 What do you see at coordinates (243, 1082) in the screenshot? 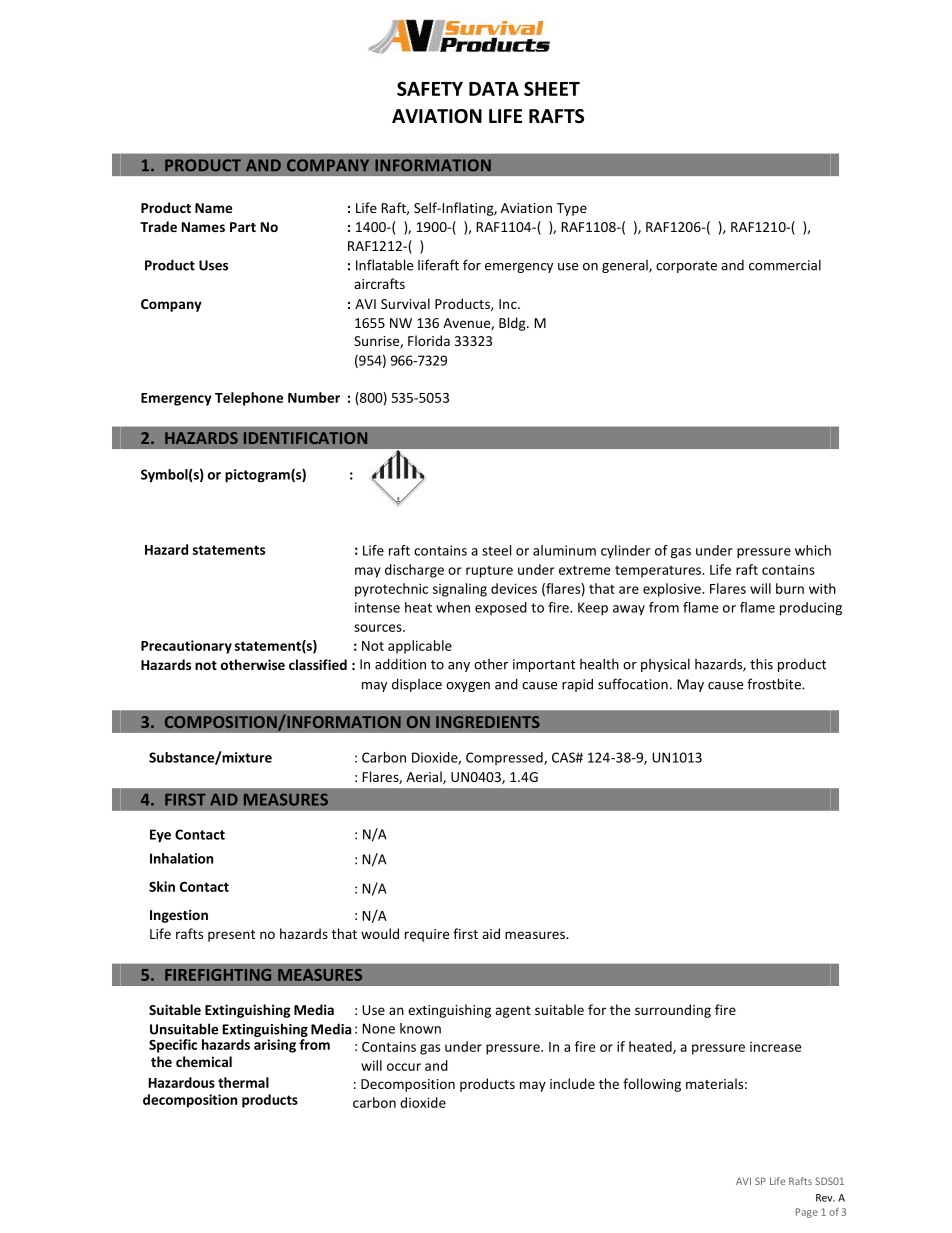
I see `thermal` at bounding box center [243, 1082].
